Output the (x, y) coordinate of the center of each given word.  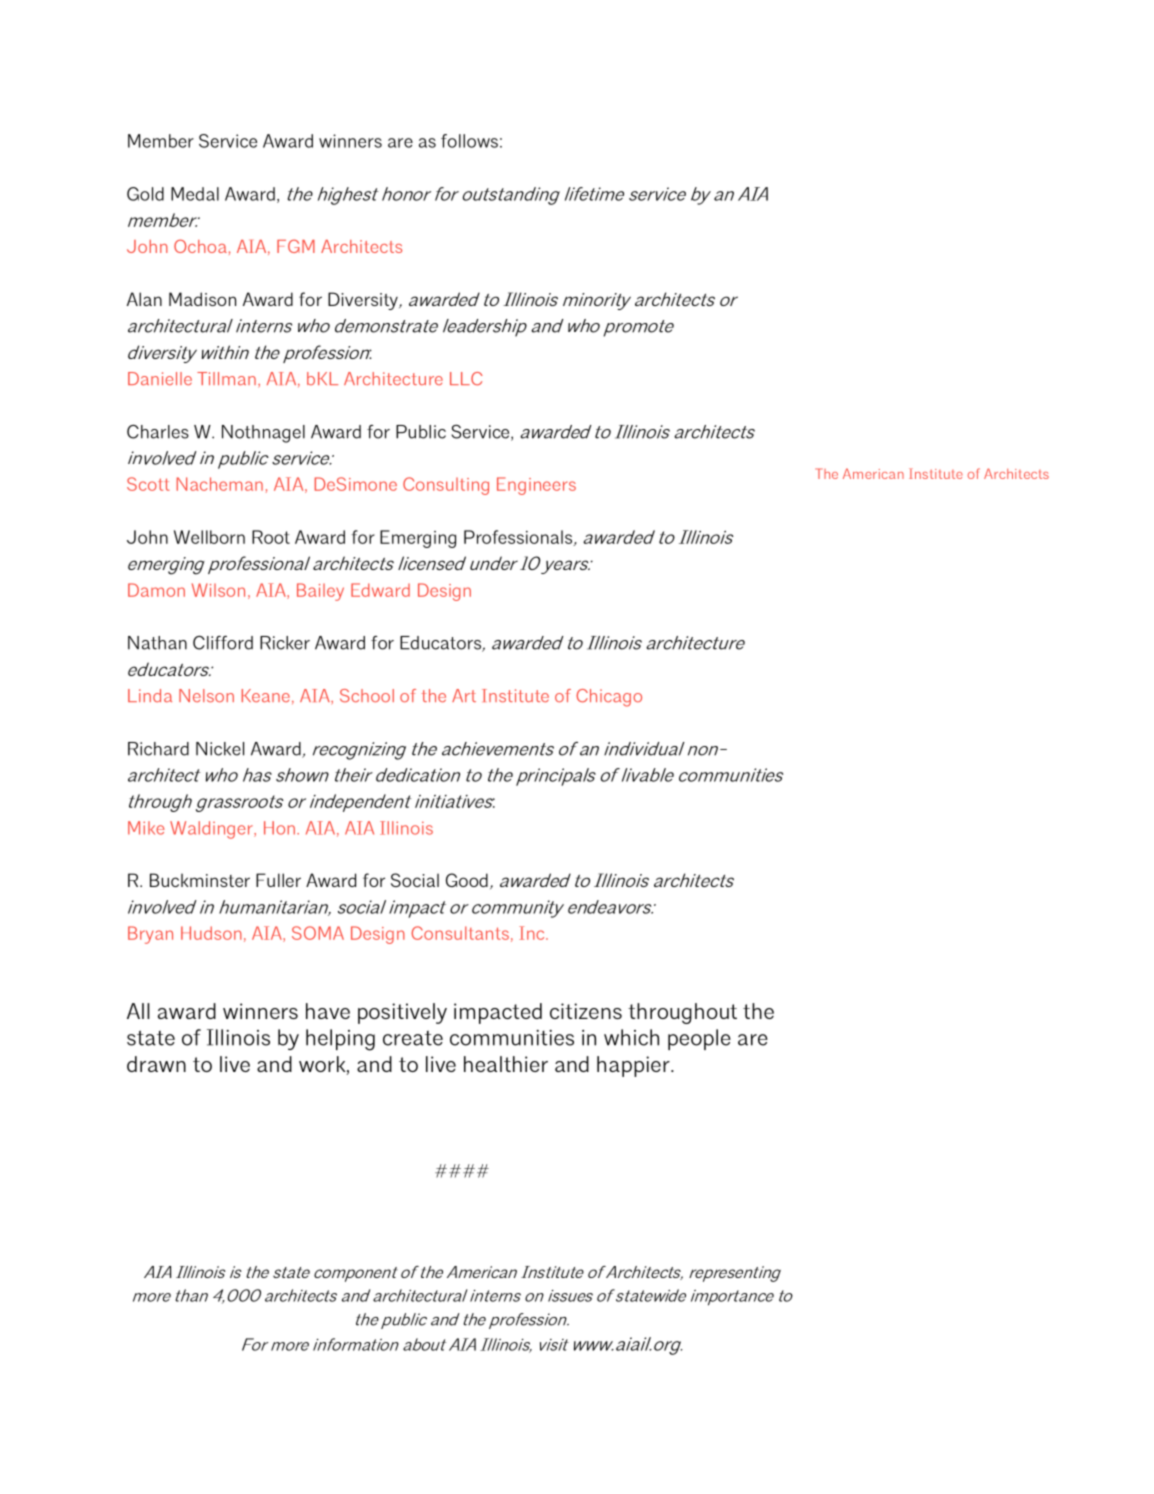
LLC (466, 379)
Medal (195, 194)
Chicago (609, 698)
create (413, 1038)
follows (469, 141)
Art (464, 695)
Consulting (446, 486)
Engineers (536, 486)
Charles (158, 431)
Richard (158, 749)
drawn (156, 1064)
